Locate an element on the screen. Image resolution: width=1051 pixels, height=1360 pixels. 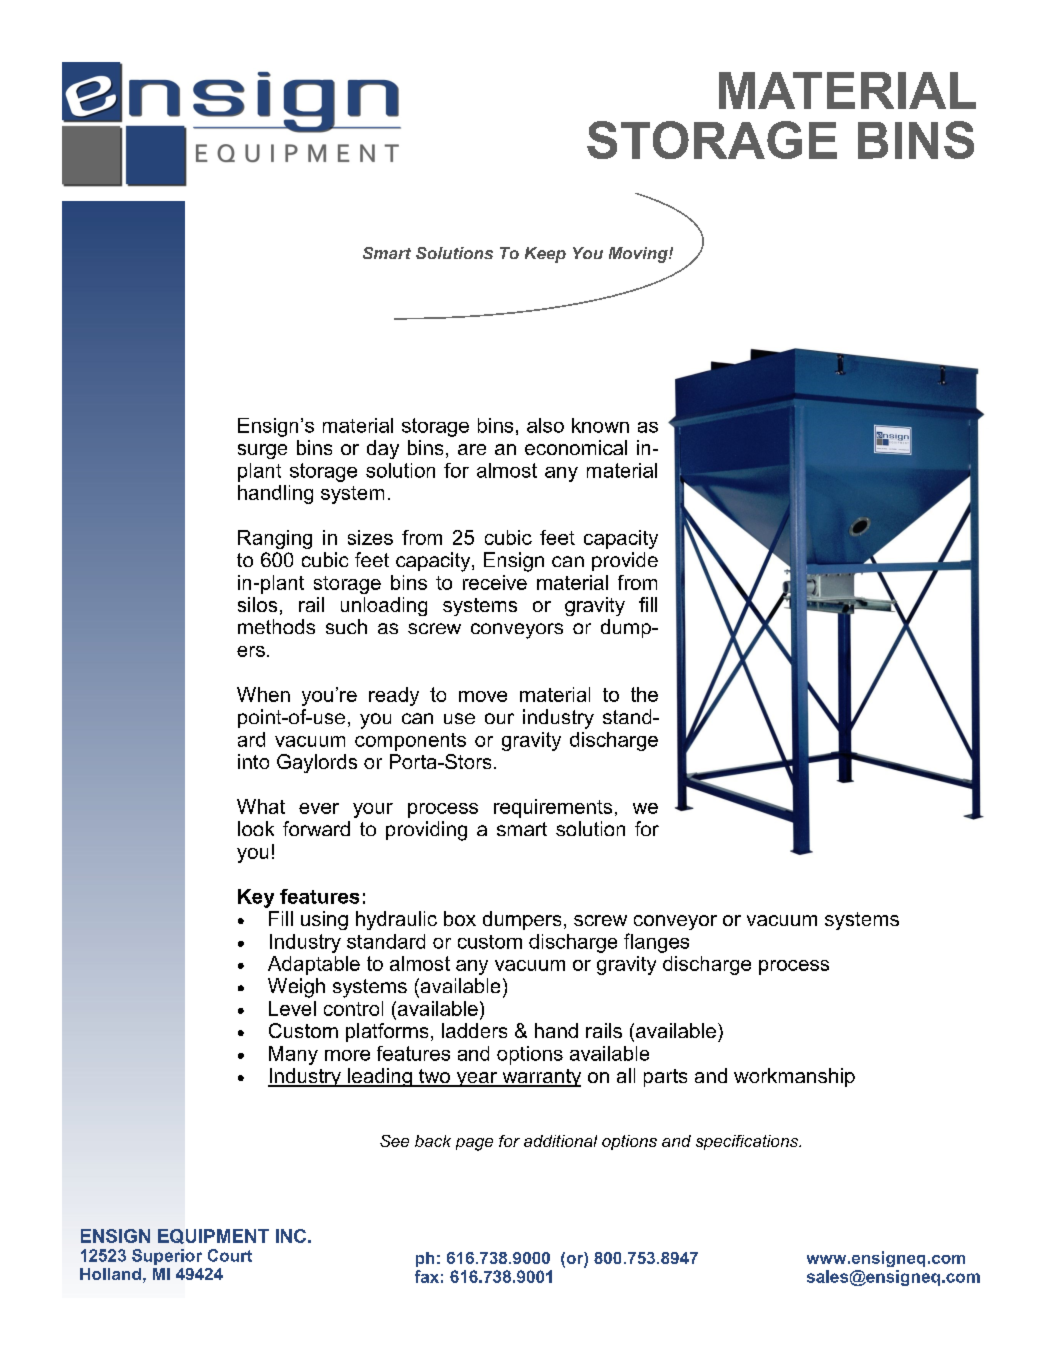
the is located at coordinates (644, 694).
